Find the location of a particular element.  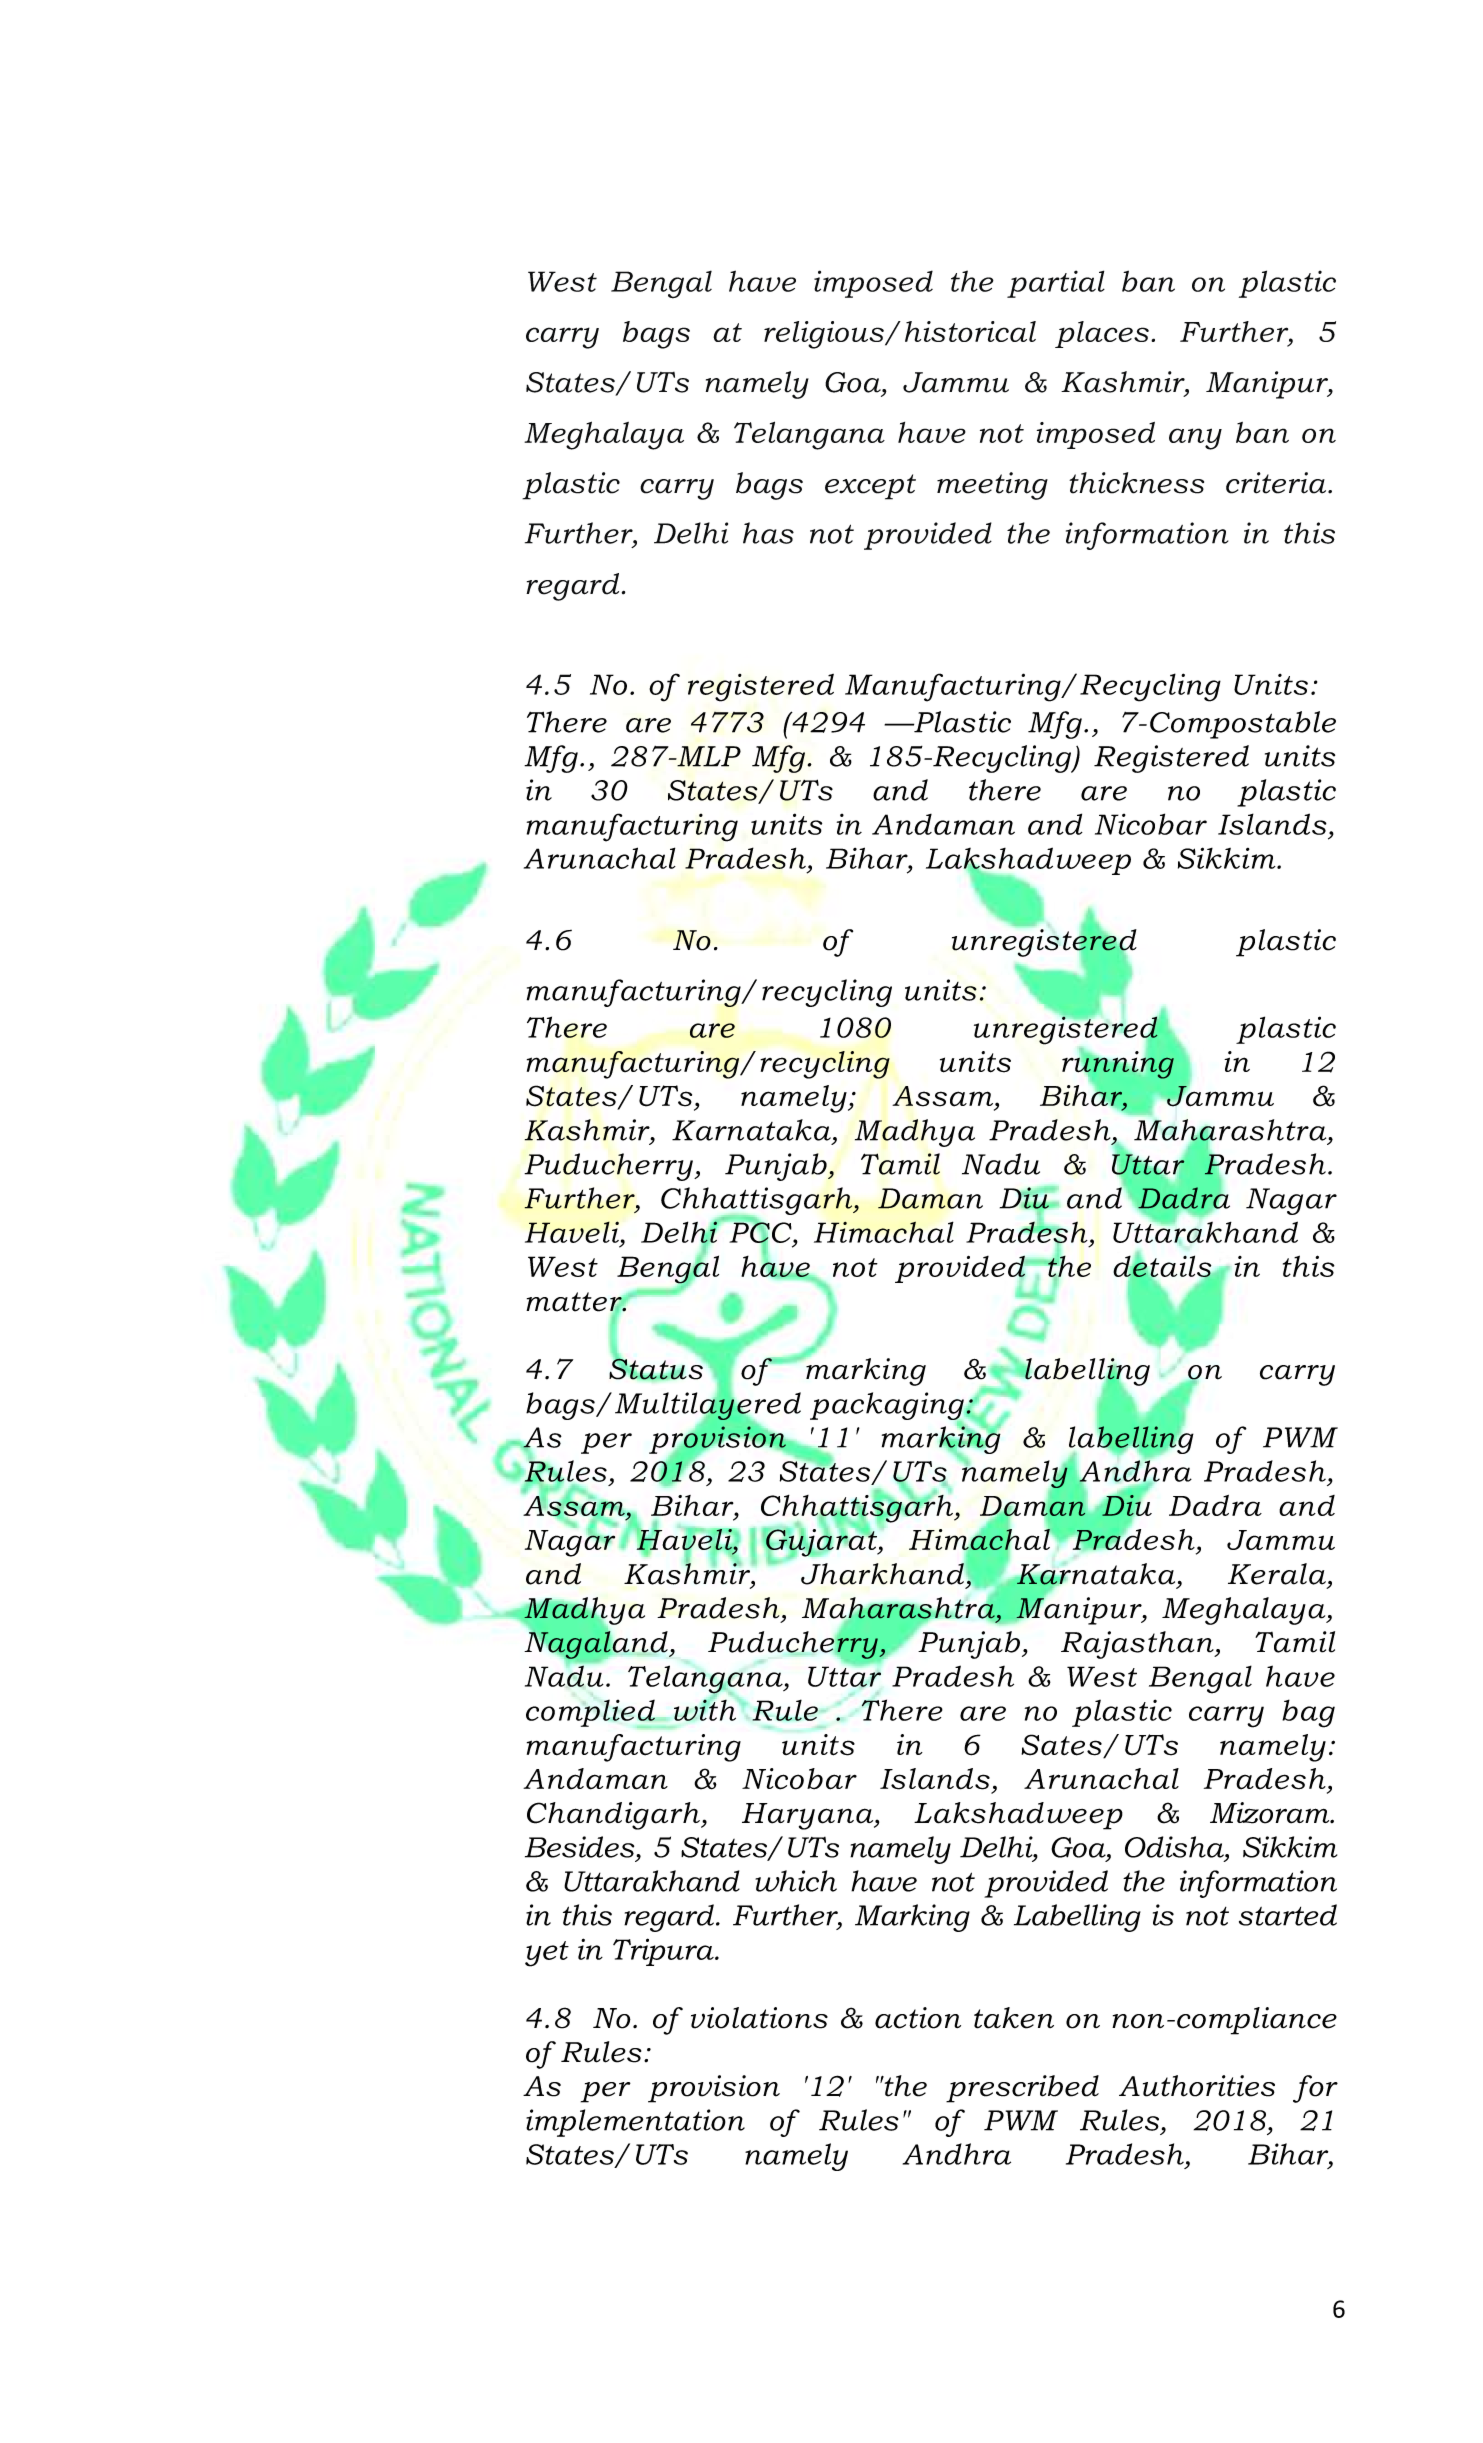

Rajasthan is located at coordinates (1138, 1645).
